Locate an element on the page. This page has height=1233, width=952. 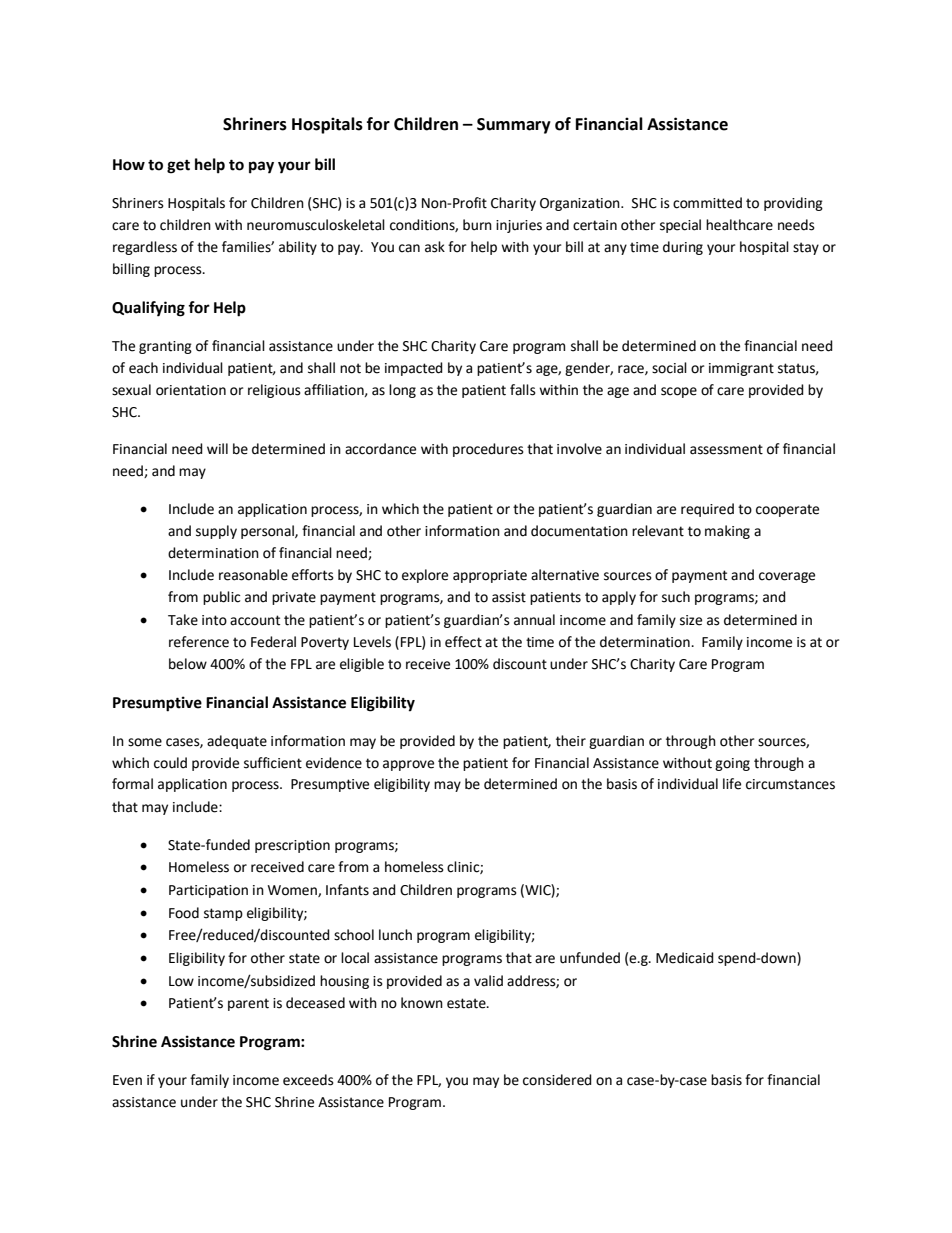
assessment is located at coordinates (726, 449).
